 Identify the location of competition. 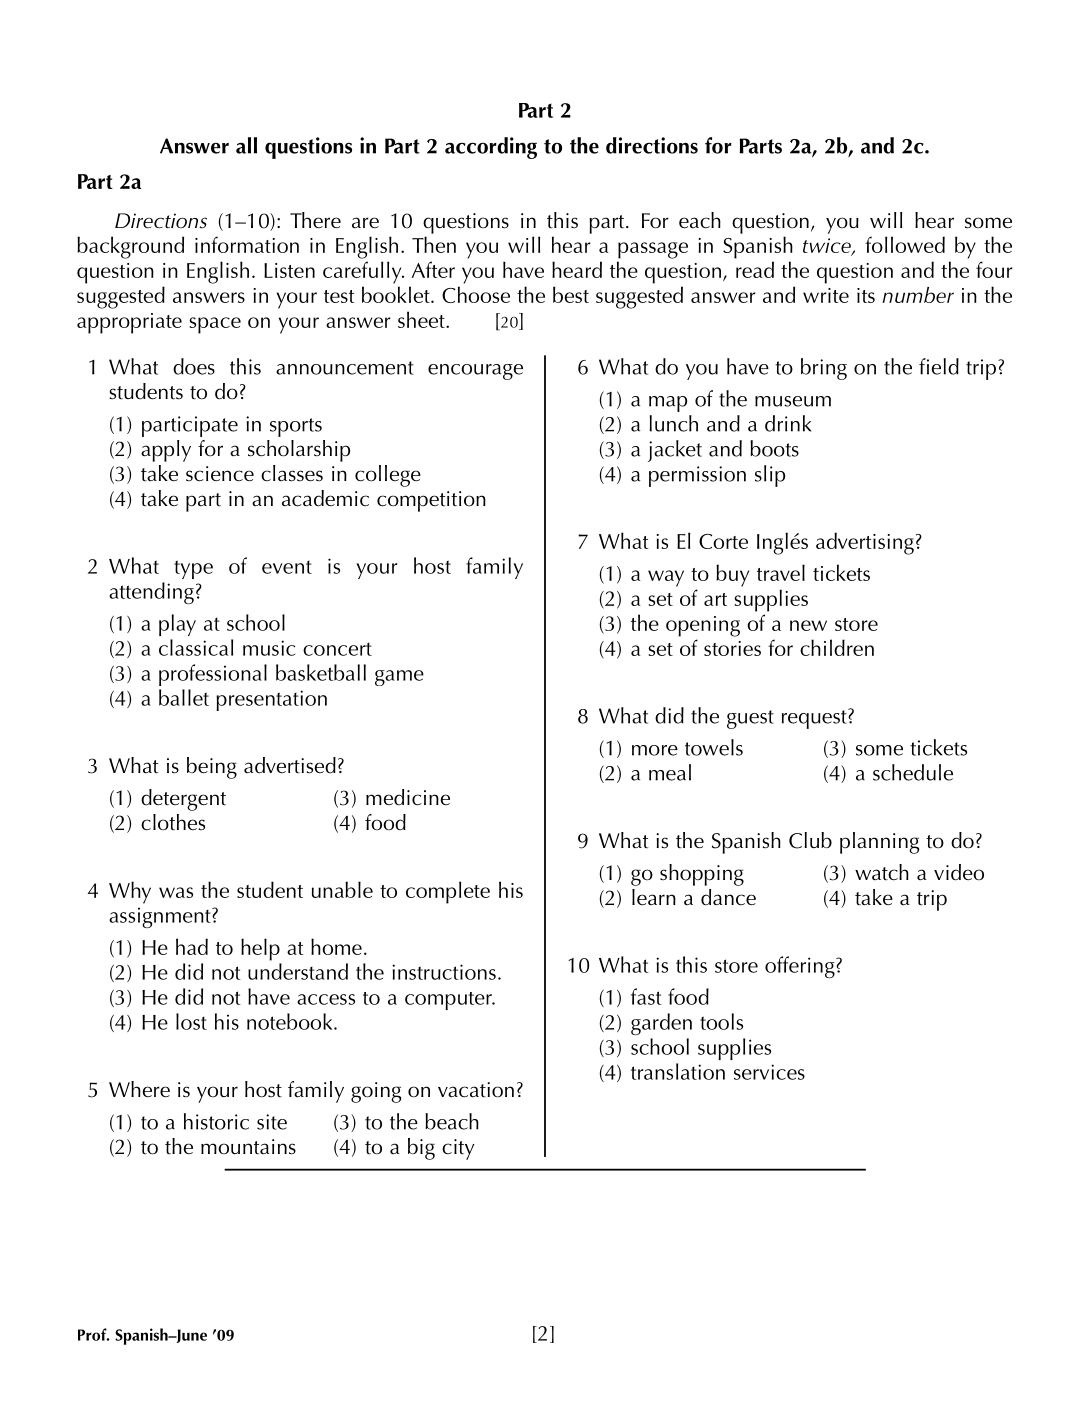
(431, 501).
